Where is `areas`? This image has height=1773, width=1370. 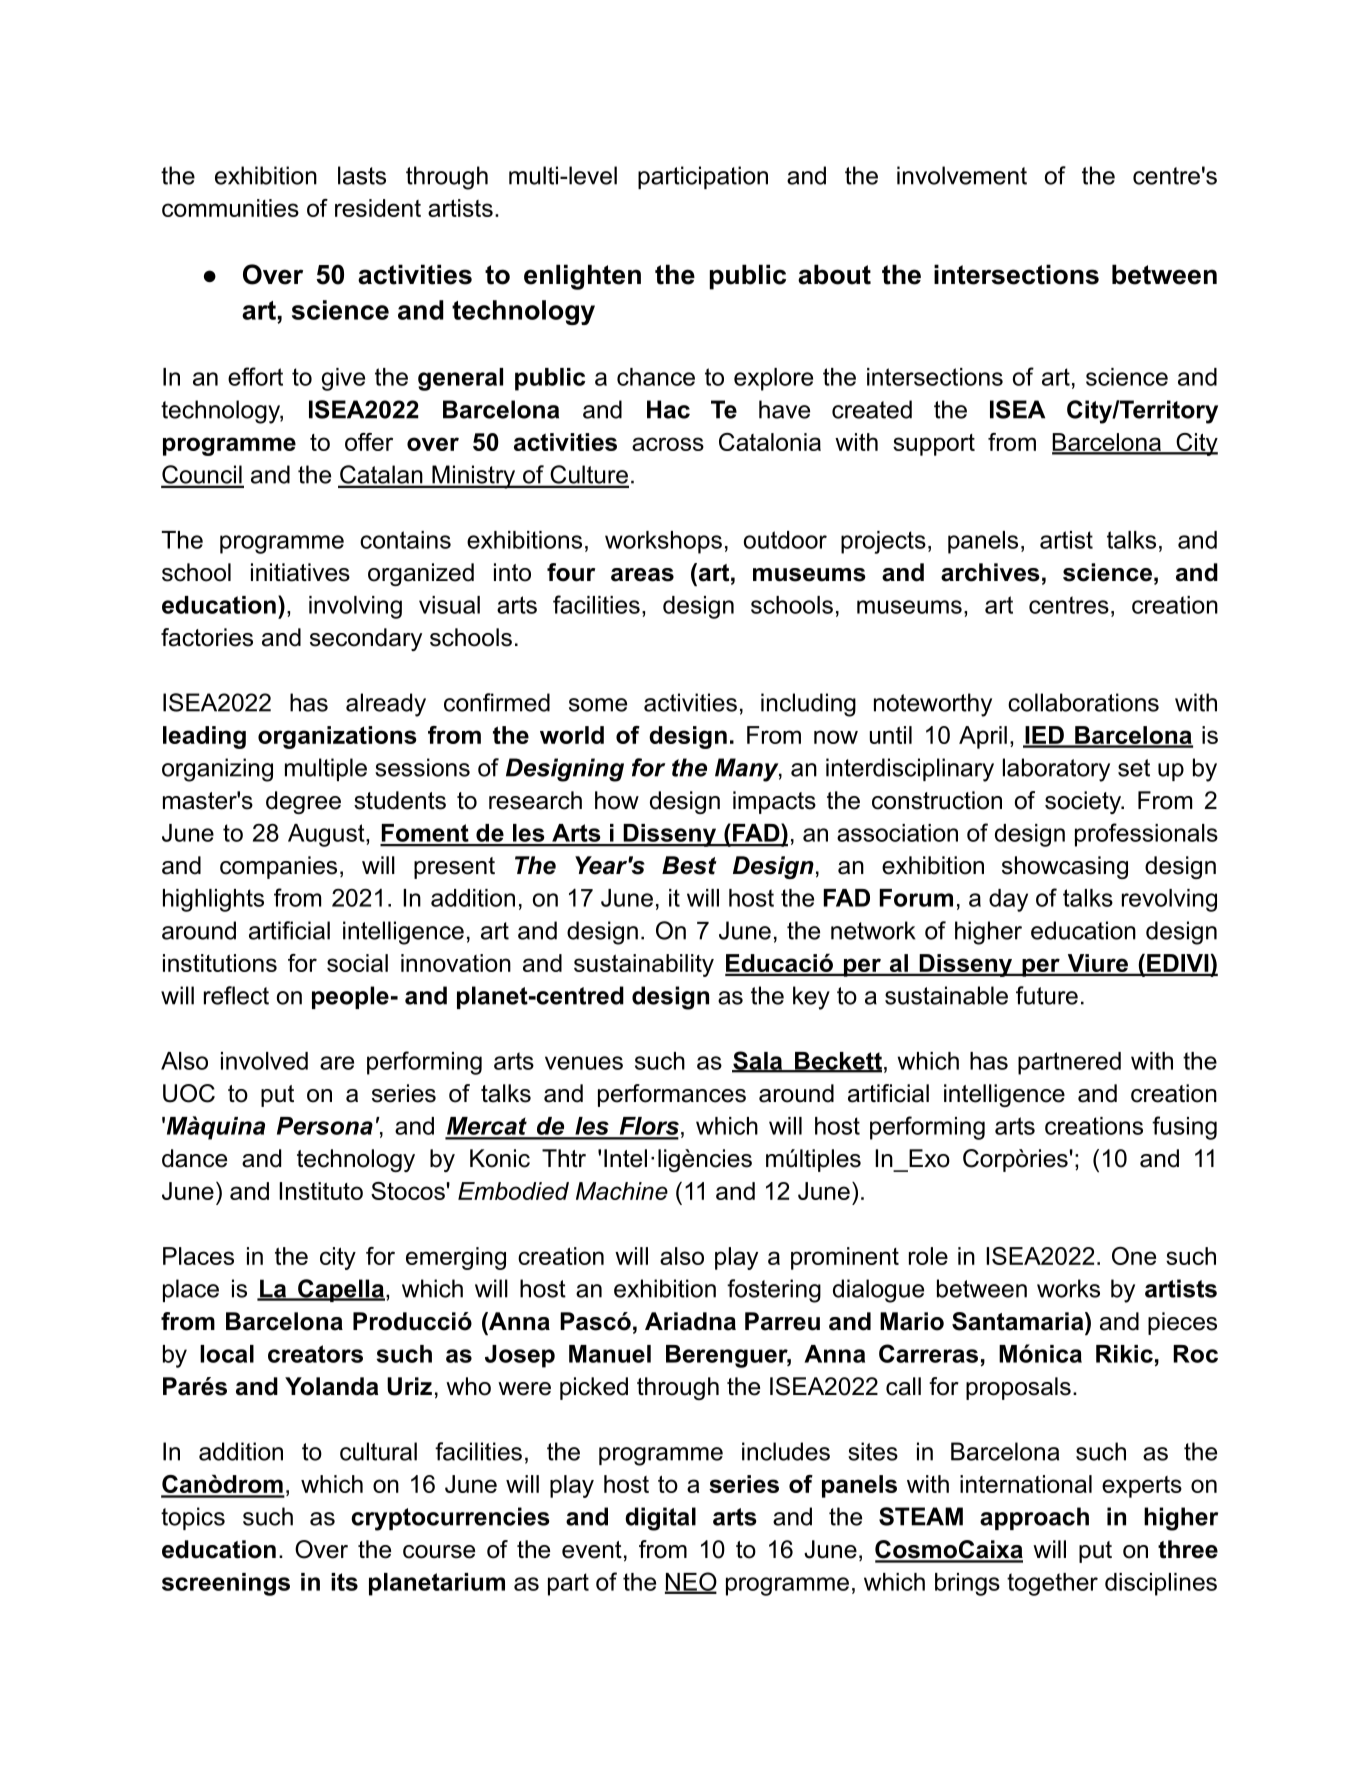 areas is located at coordinates (642, 575).
